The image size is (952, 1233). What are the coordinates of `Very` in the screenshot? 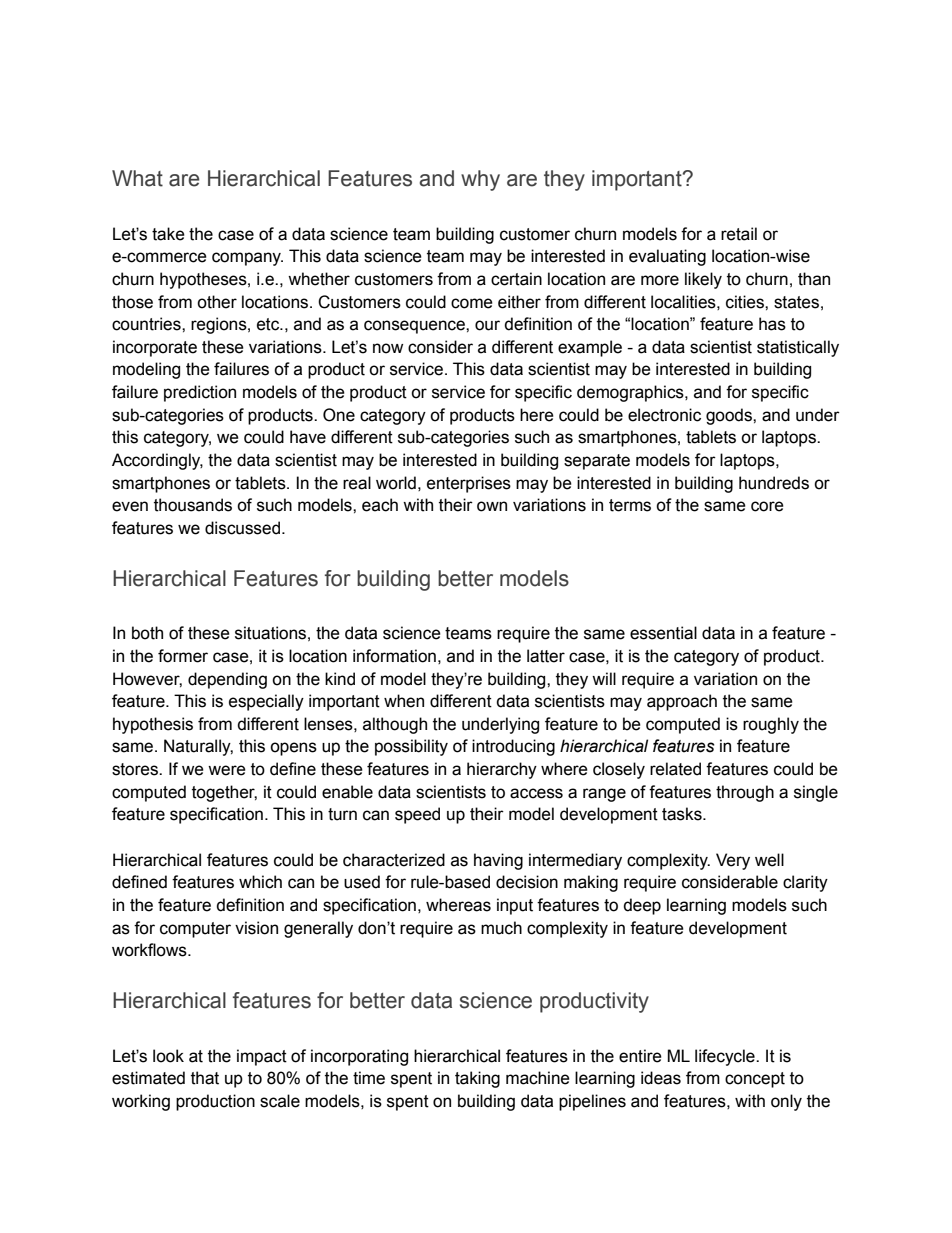 It's located at (733, 861).
